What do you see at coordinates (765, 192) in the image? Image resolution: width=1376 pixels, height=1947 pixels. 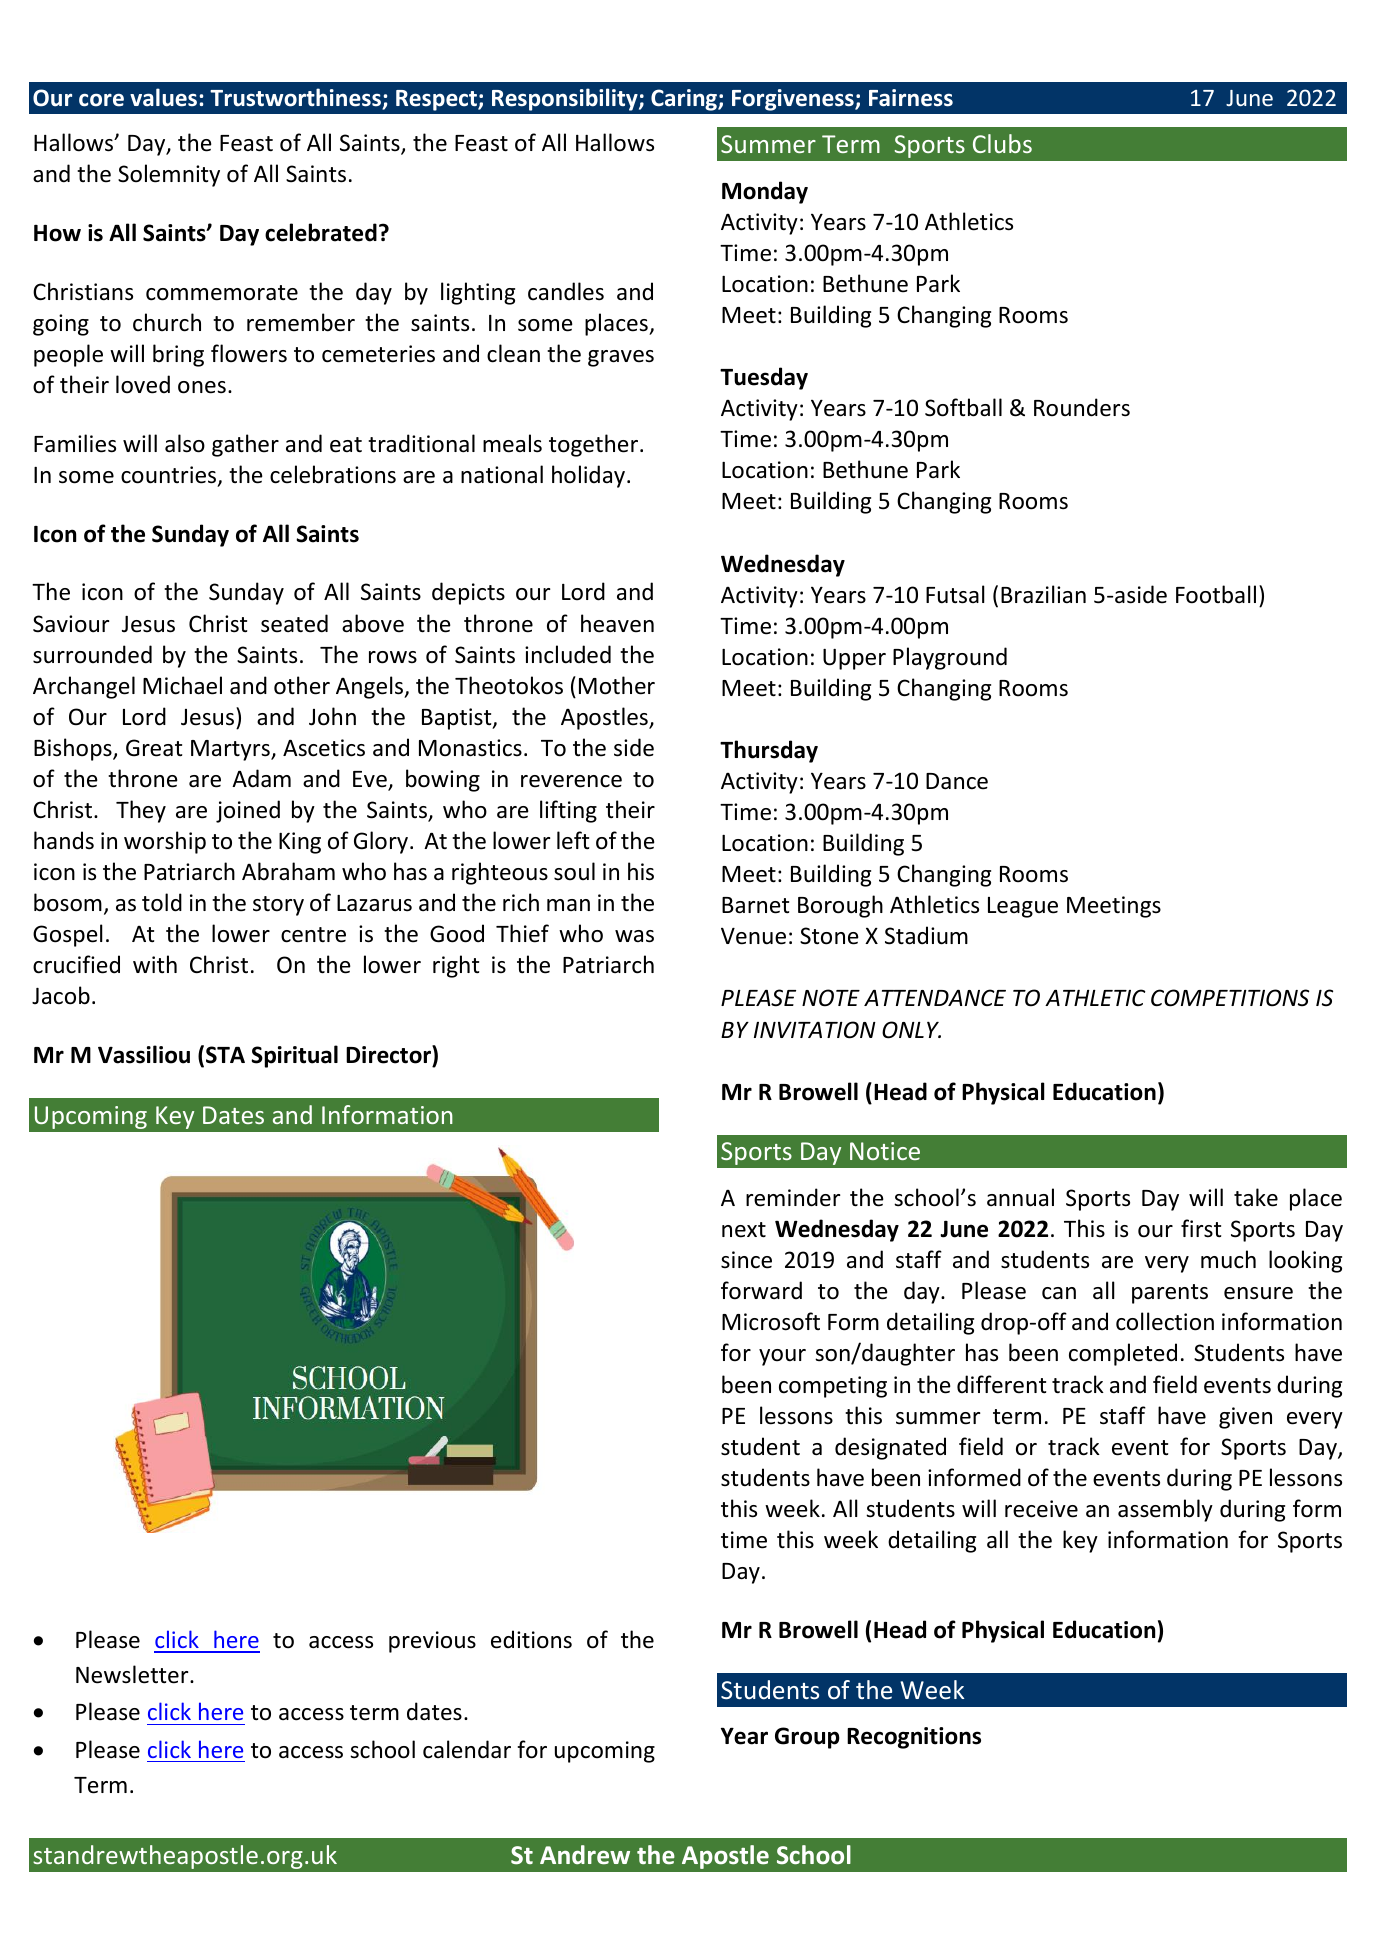 I see `Monday` at bounding box center [765, 192].
